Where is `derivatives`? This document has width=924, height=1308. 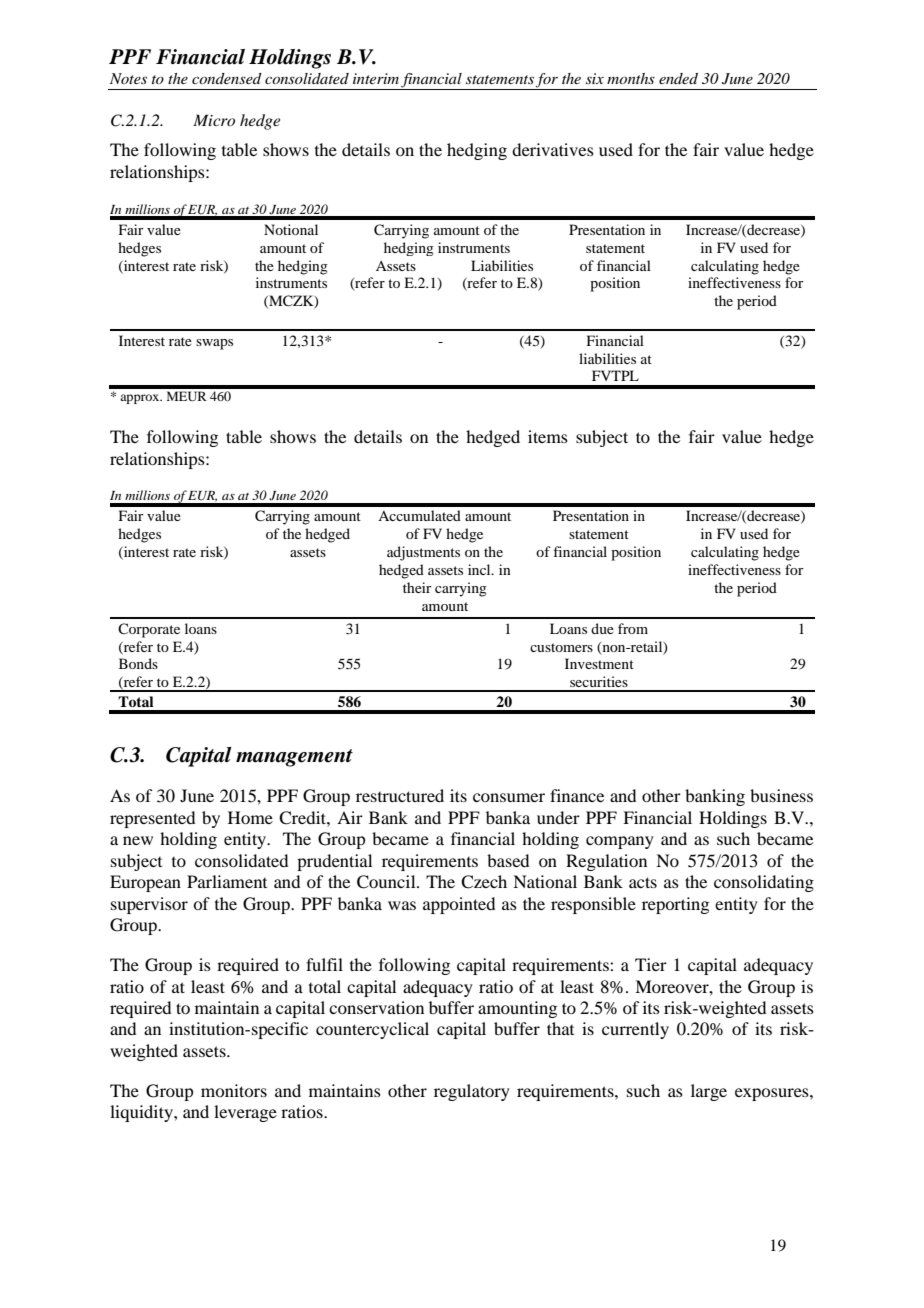
derivatives is located at coordinates (553, 149).
